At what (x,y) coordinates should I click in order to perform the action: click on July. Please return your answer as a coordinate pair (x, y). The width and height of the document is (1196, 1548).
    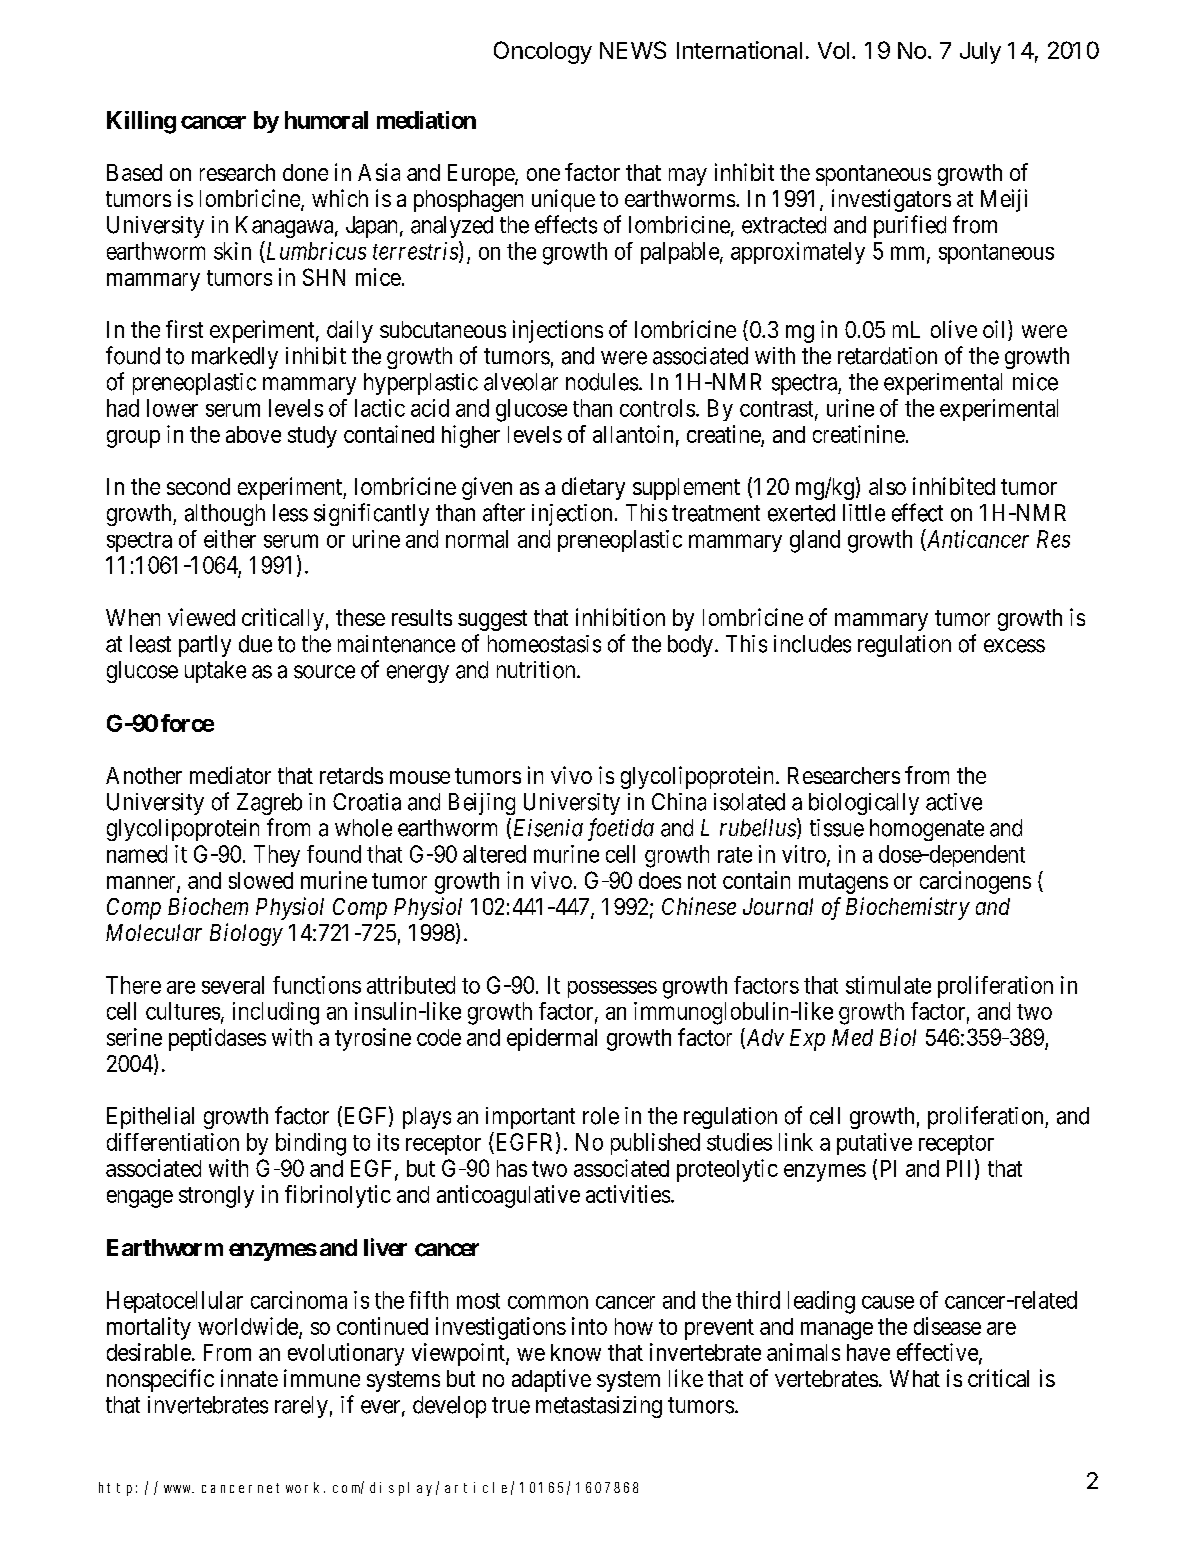
    Looking at the image, I should click on (980, 53).
